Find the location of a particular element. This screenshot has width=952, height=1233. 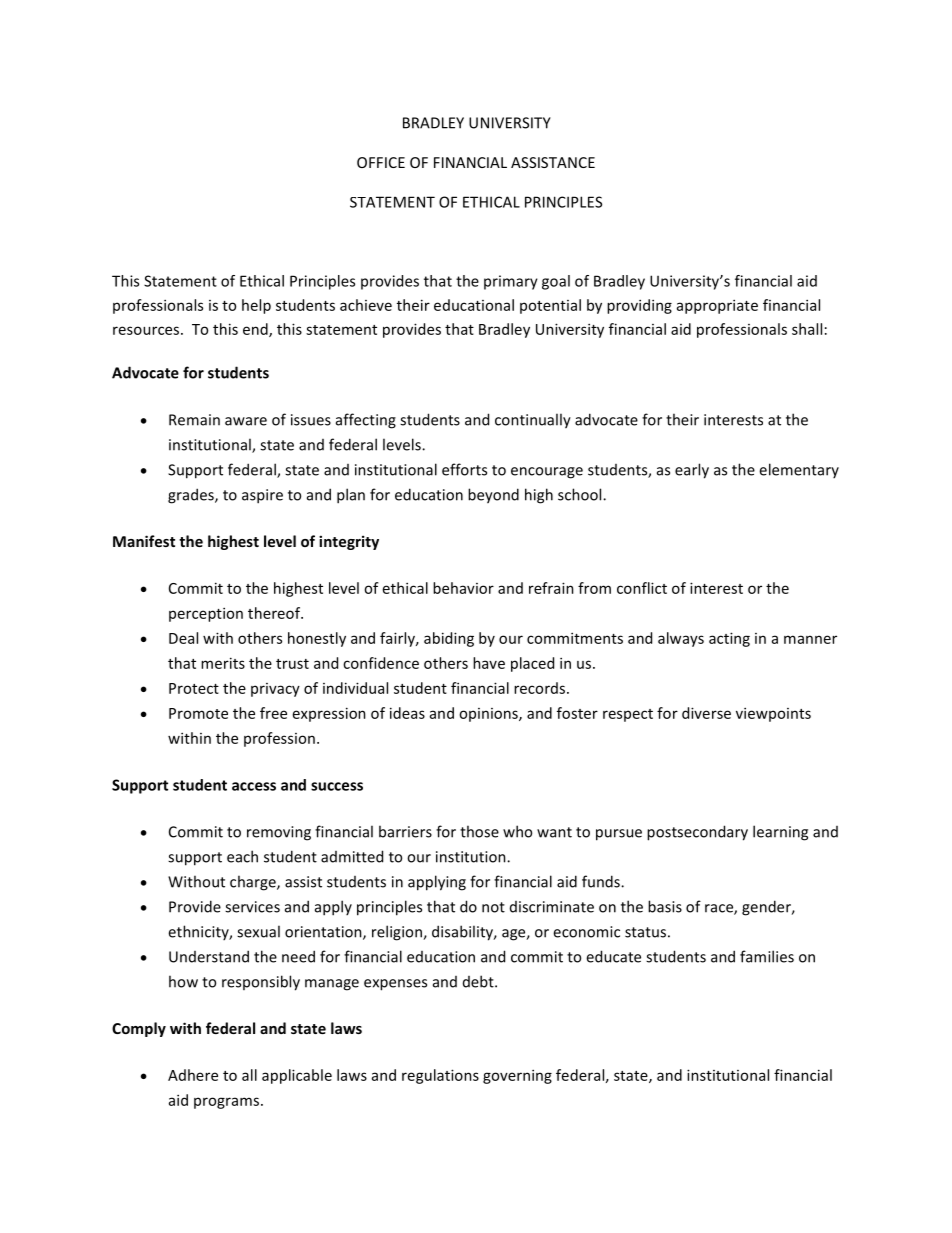

appropriate is located at coordinates (717, 306).
